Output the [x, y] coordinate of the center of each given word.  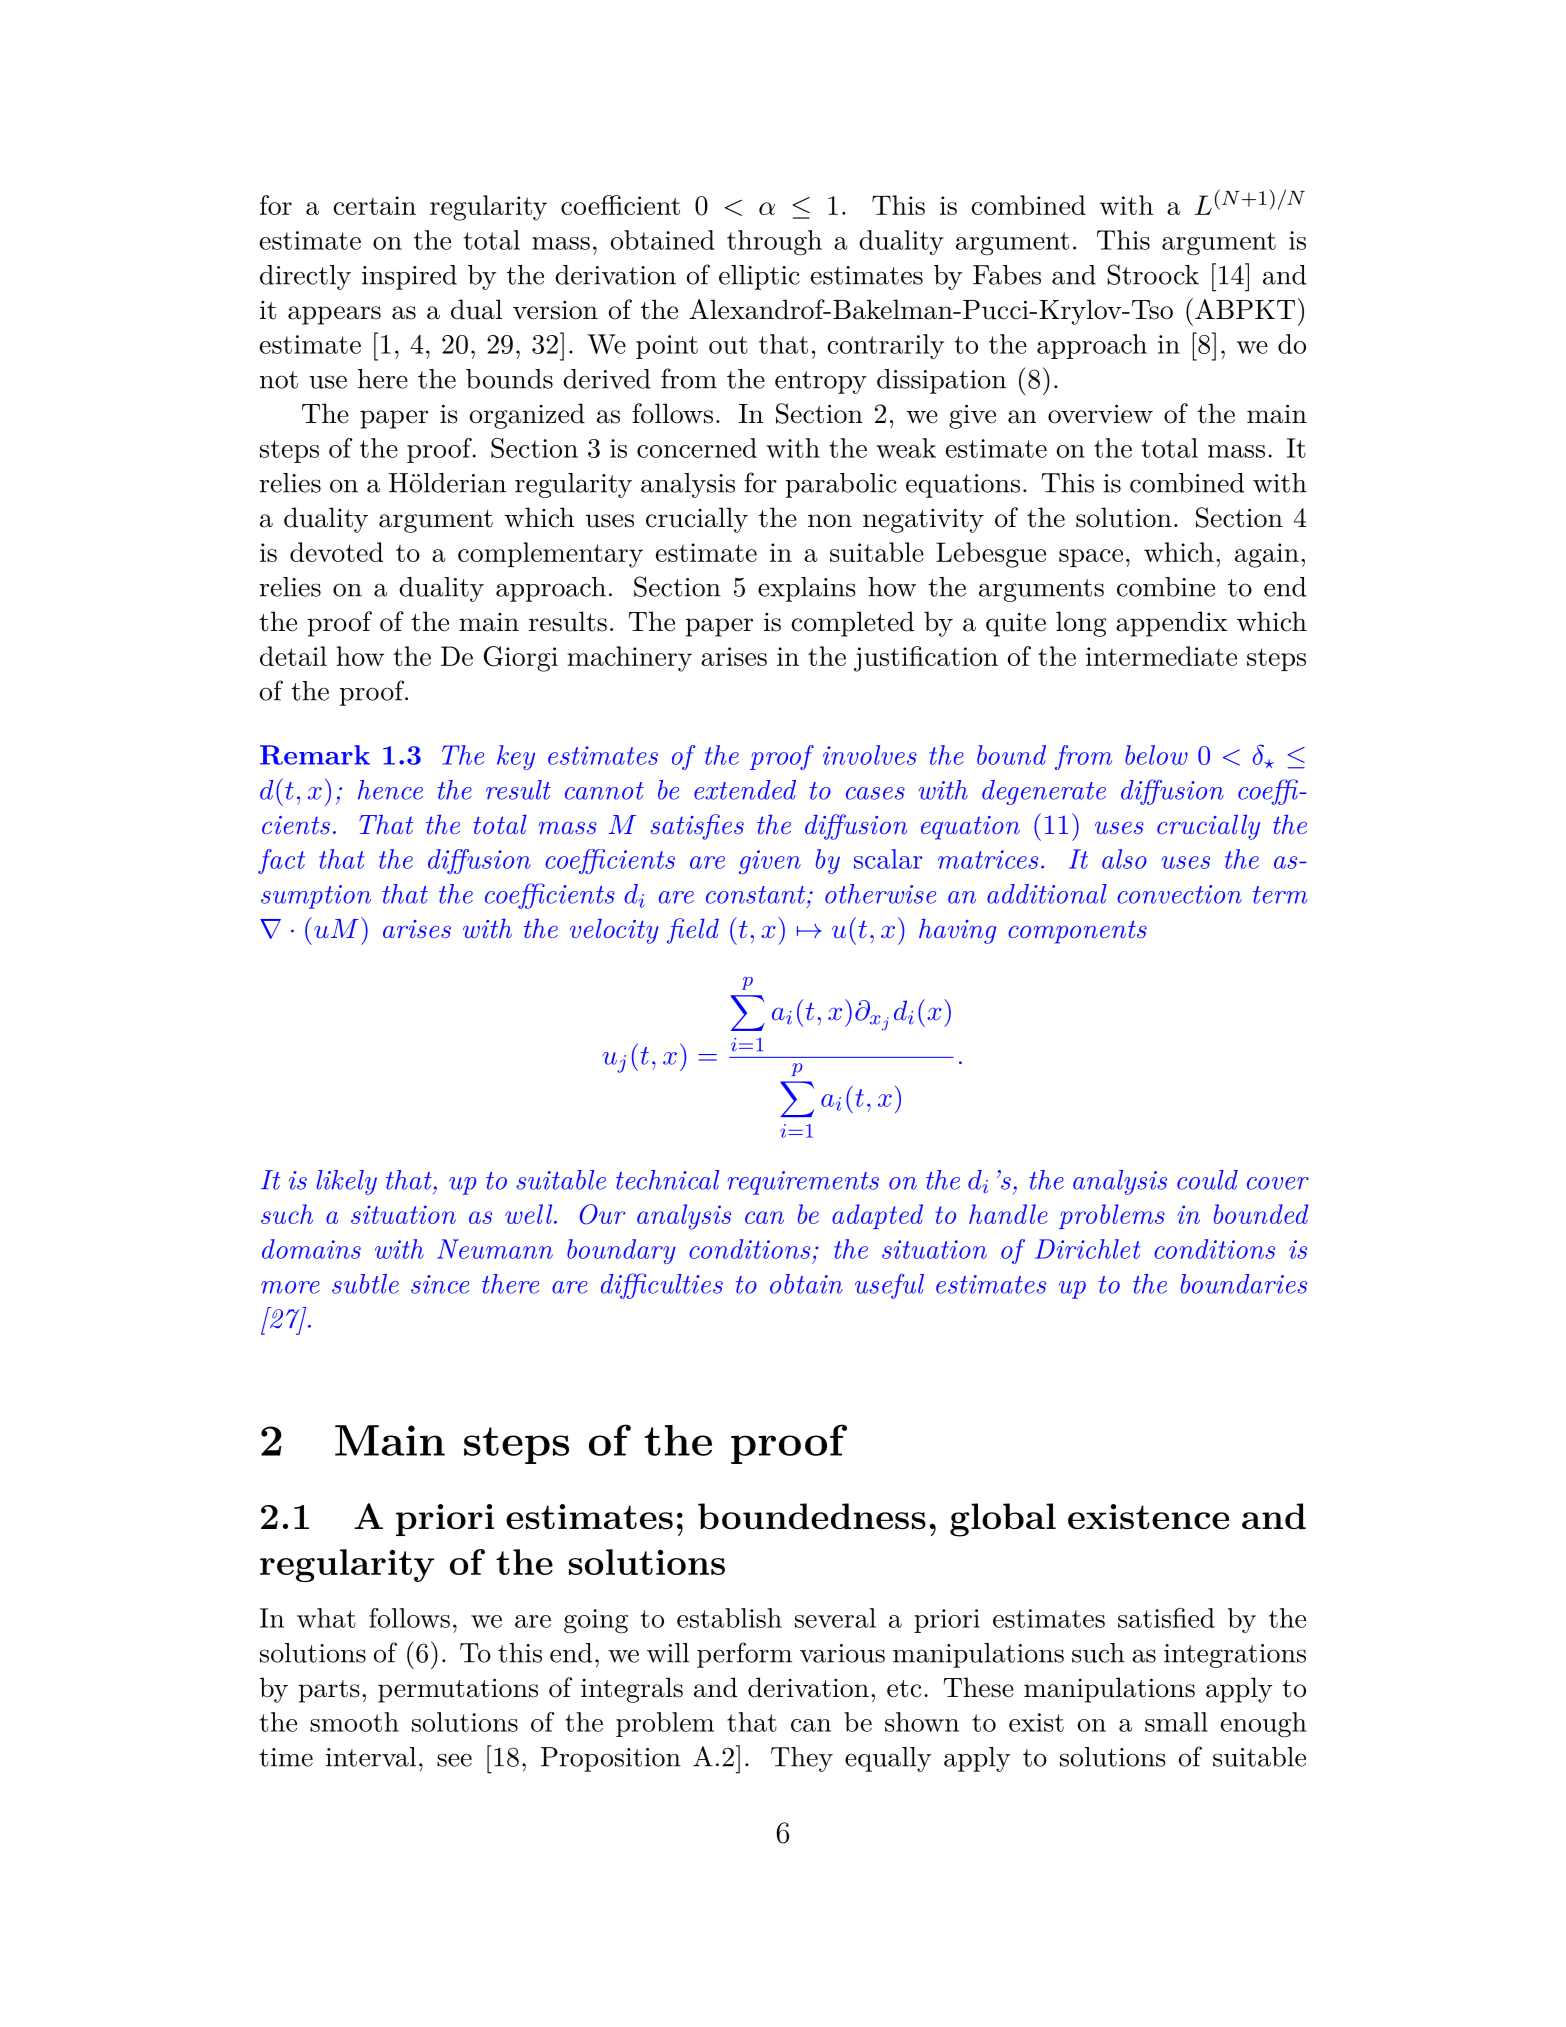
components [1077, 932]
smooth [354, 1722]
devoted [336, 552]
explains [807, 589]
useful [889, 1286]
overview [1100, 414]
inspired [409, 277]
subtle [365, 1284]
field [693, 931]
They [802, 1759]
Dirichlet [1088, 1249]
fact [281, 861]
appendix [1171, 624]
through [774, 243]
